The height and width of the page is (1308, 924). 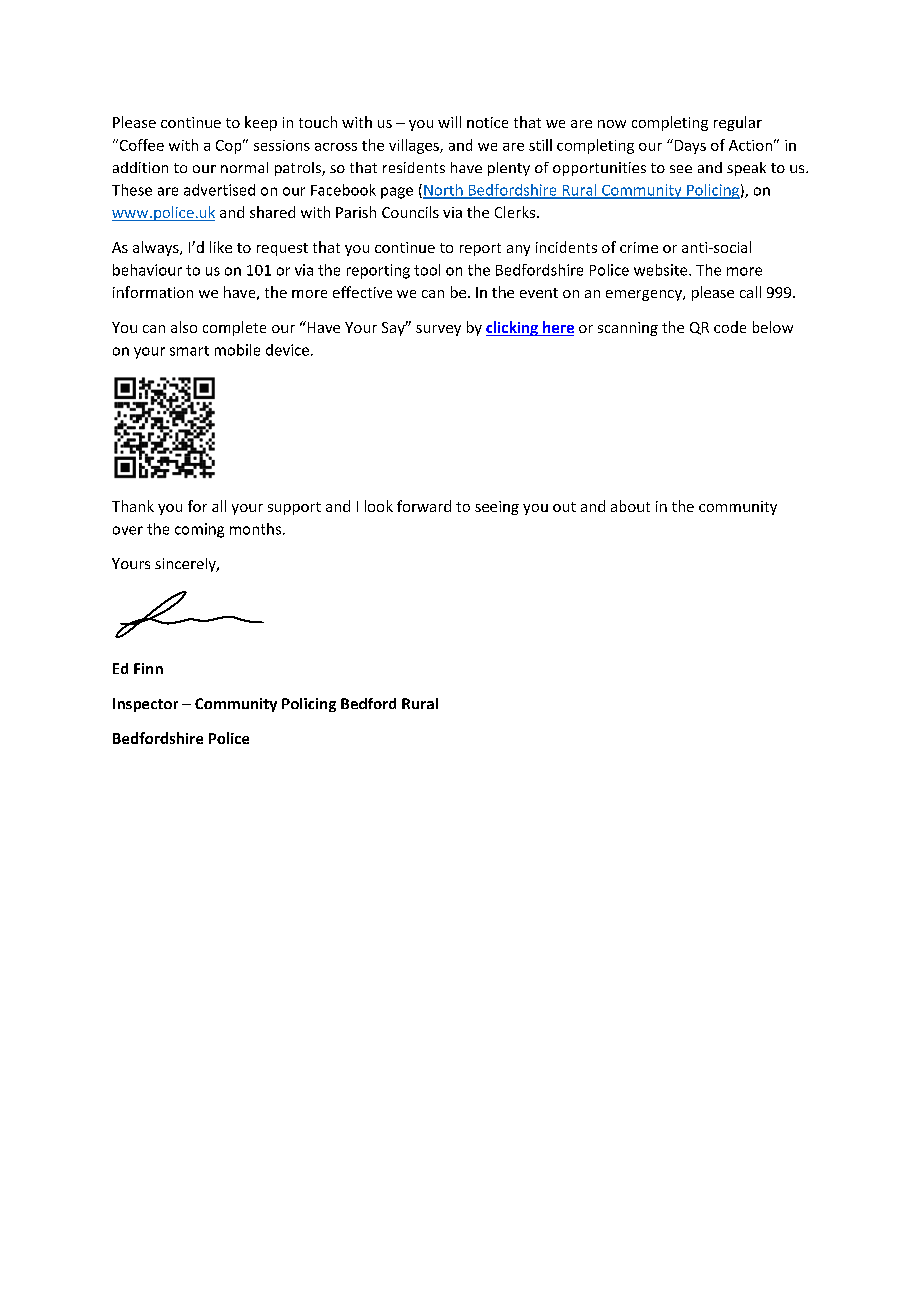 I want to click on smart, so click(x=189, y=351).
